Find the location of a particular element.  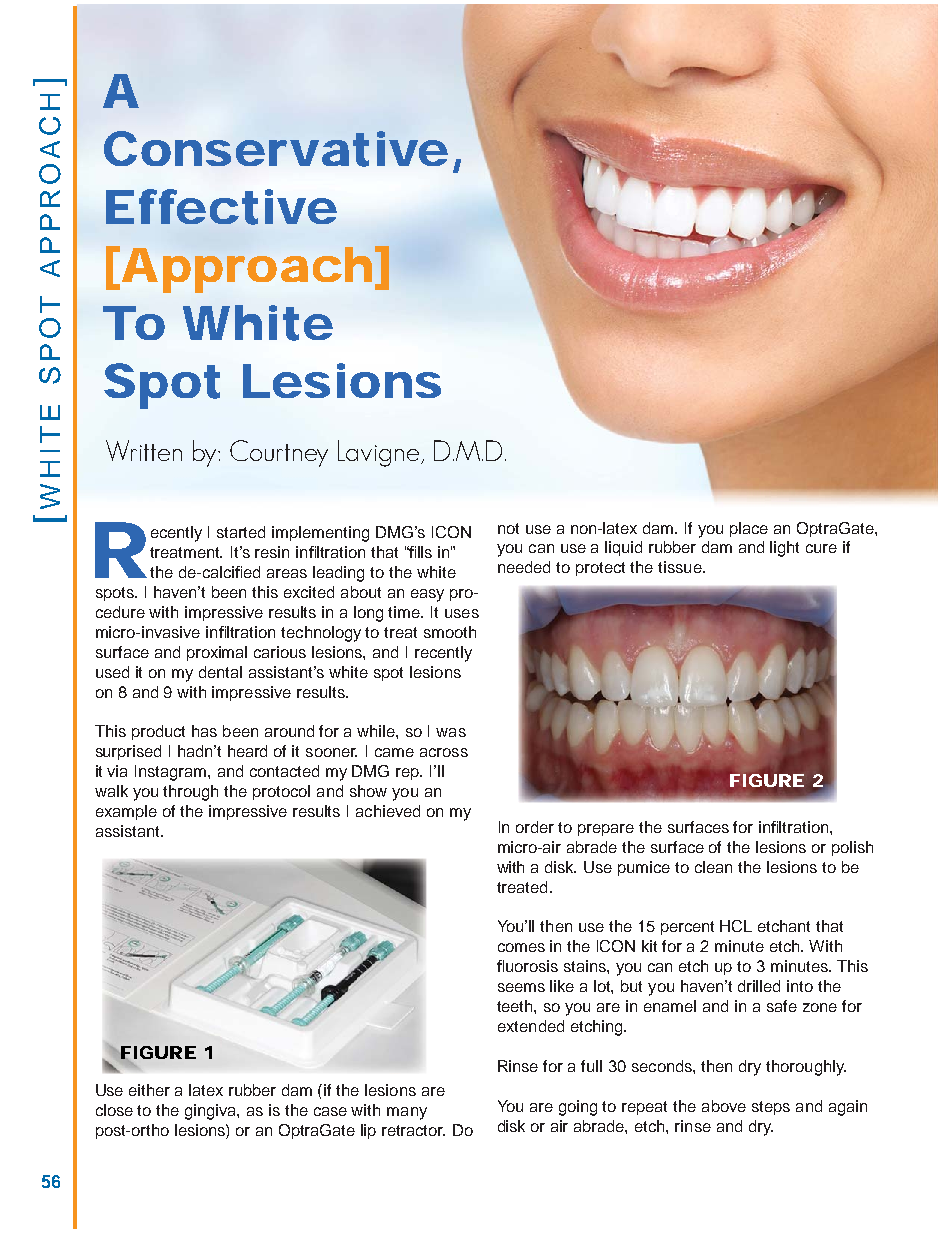

either is located at coordinates (149, 1090).
